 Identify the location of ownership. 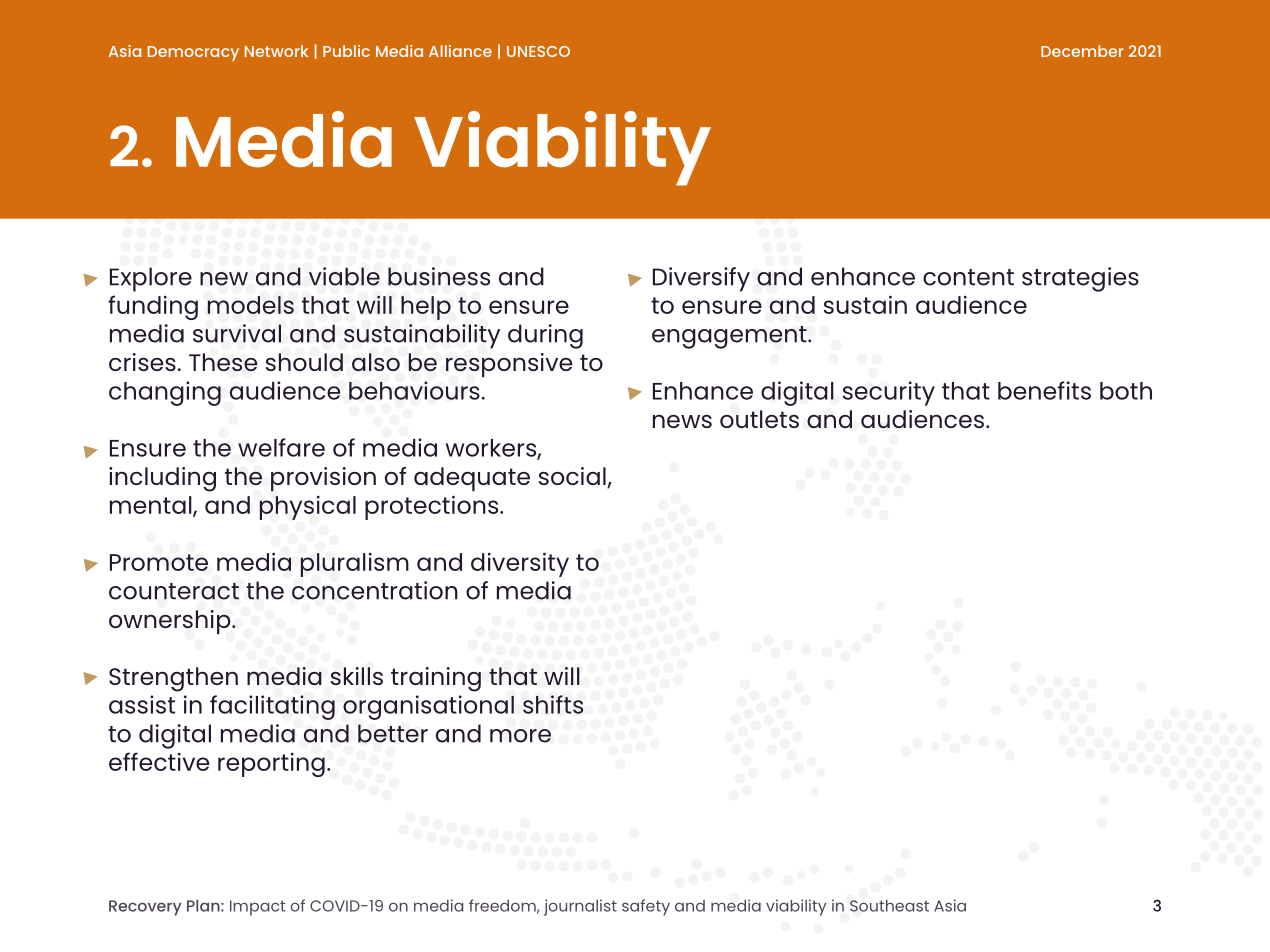
(171, 622).
